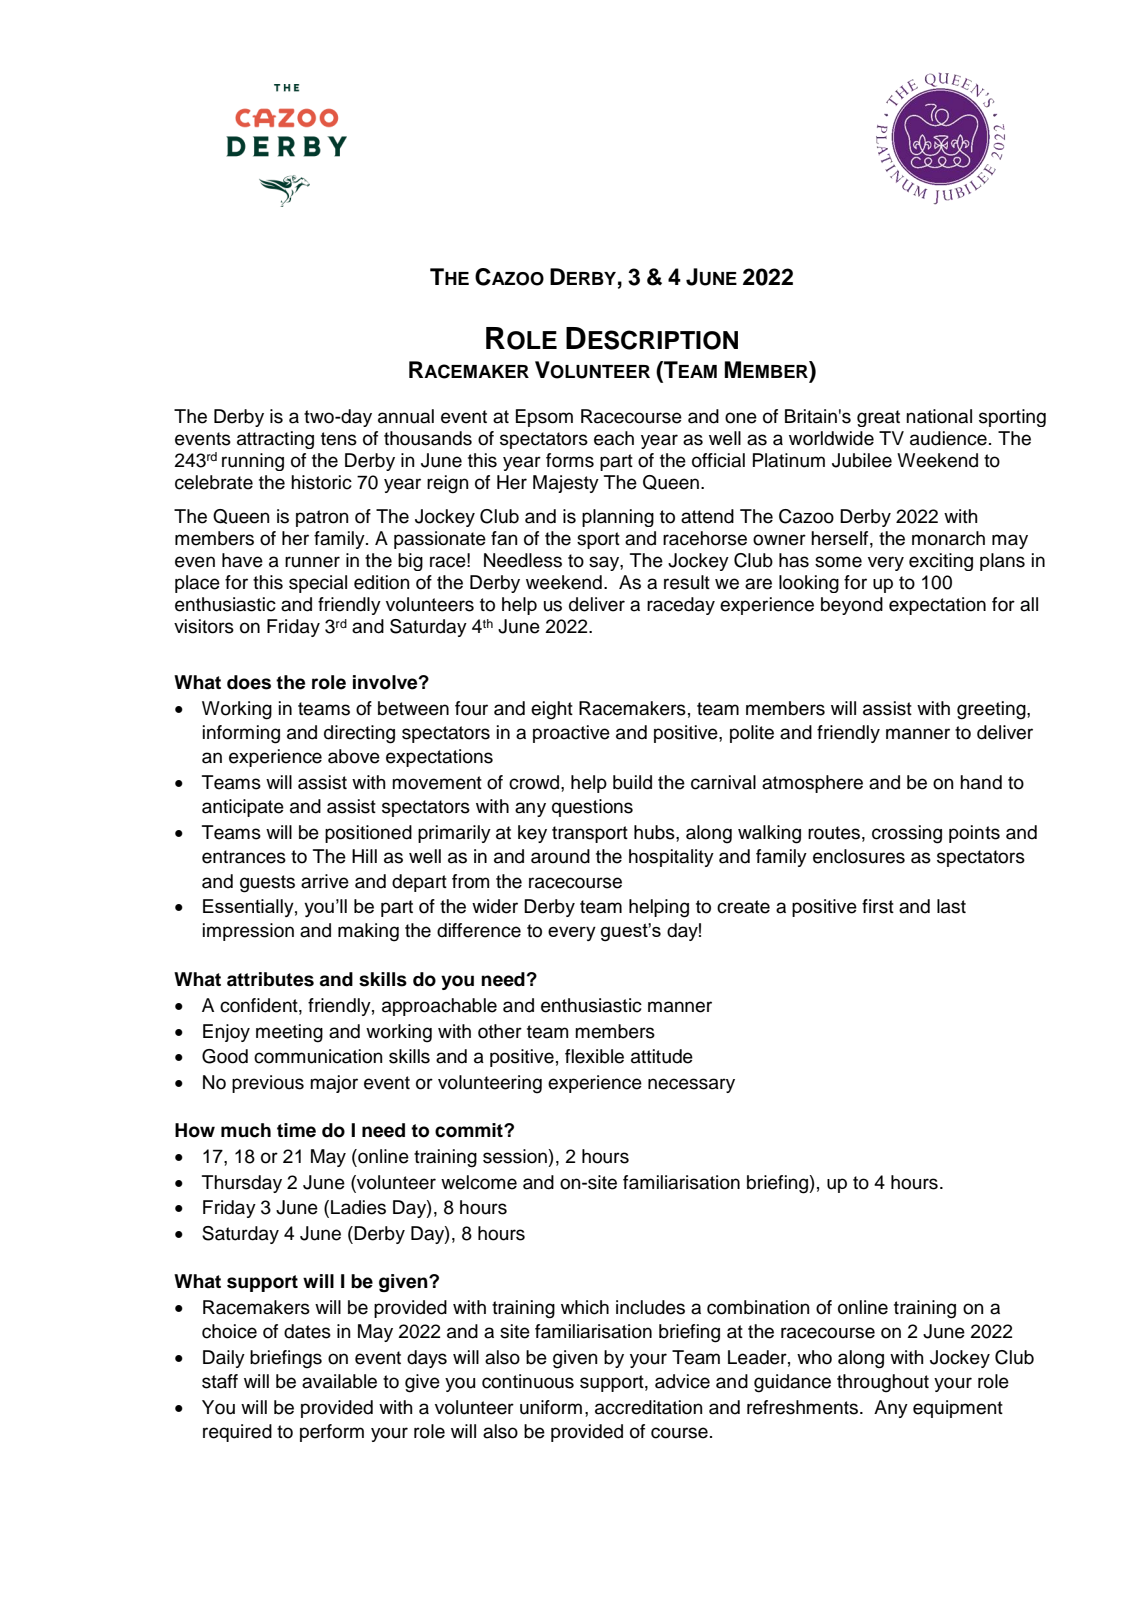  What do you see at coordinates (339, 1381) in the document?
I see `available` at bounding box center [339, 1381].
